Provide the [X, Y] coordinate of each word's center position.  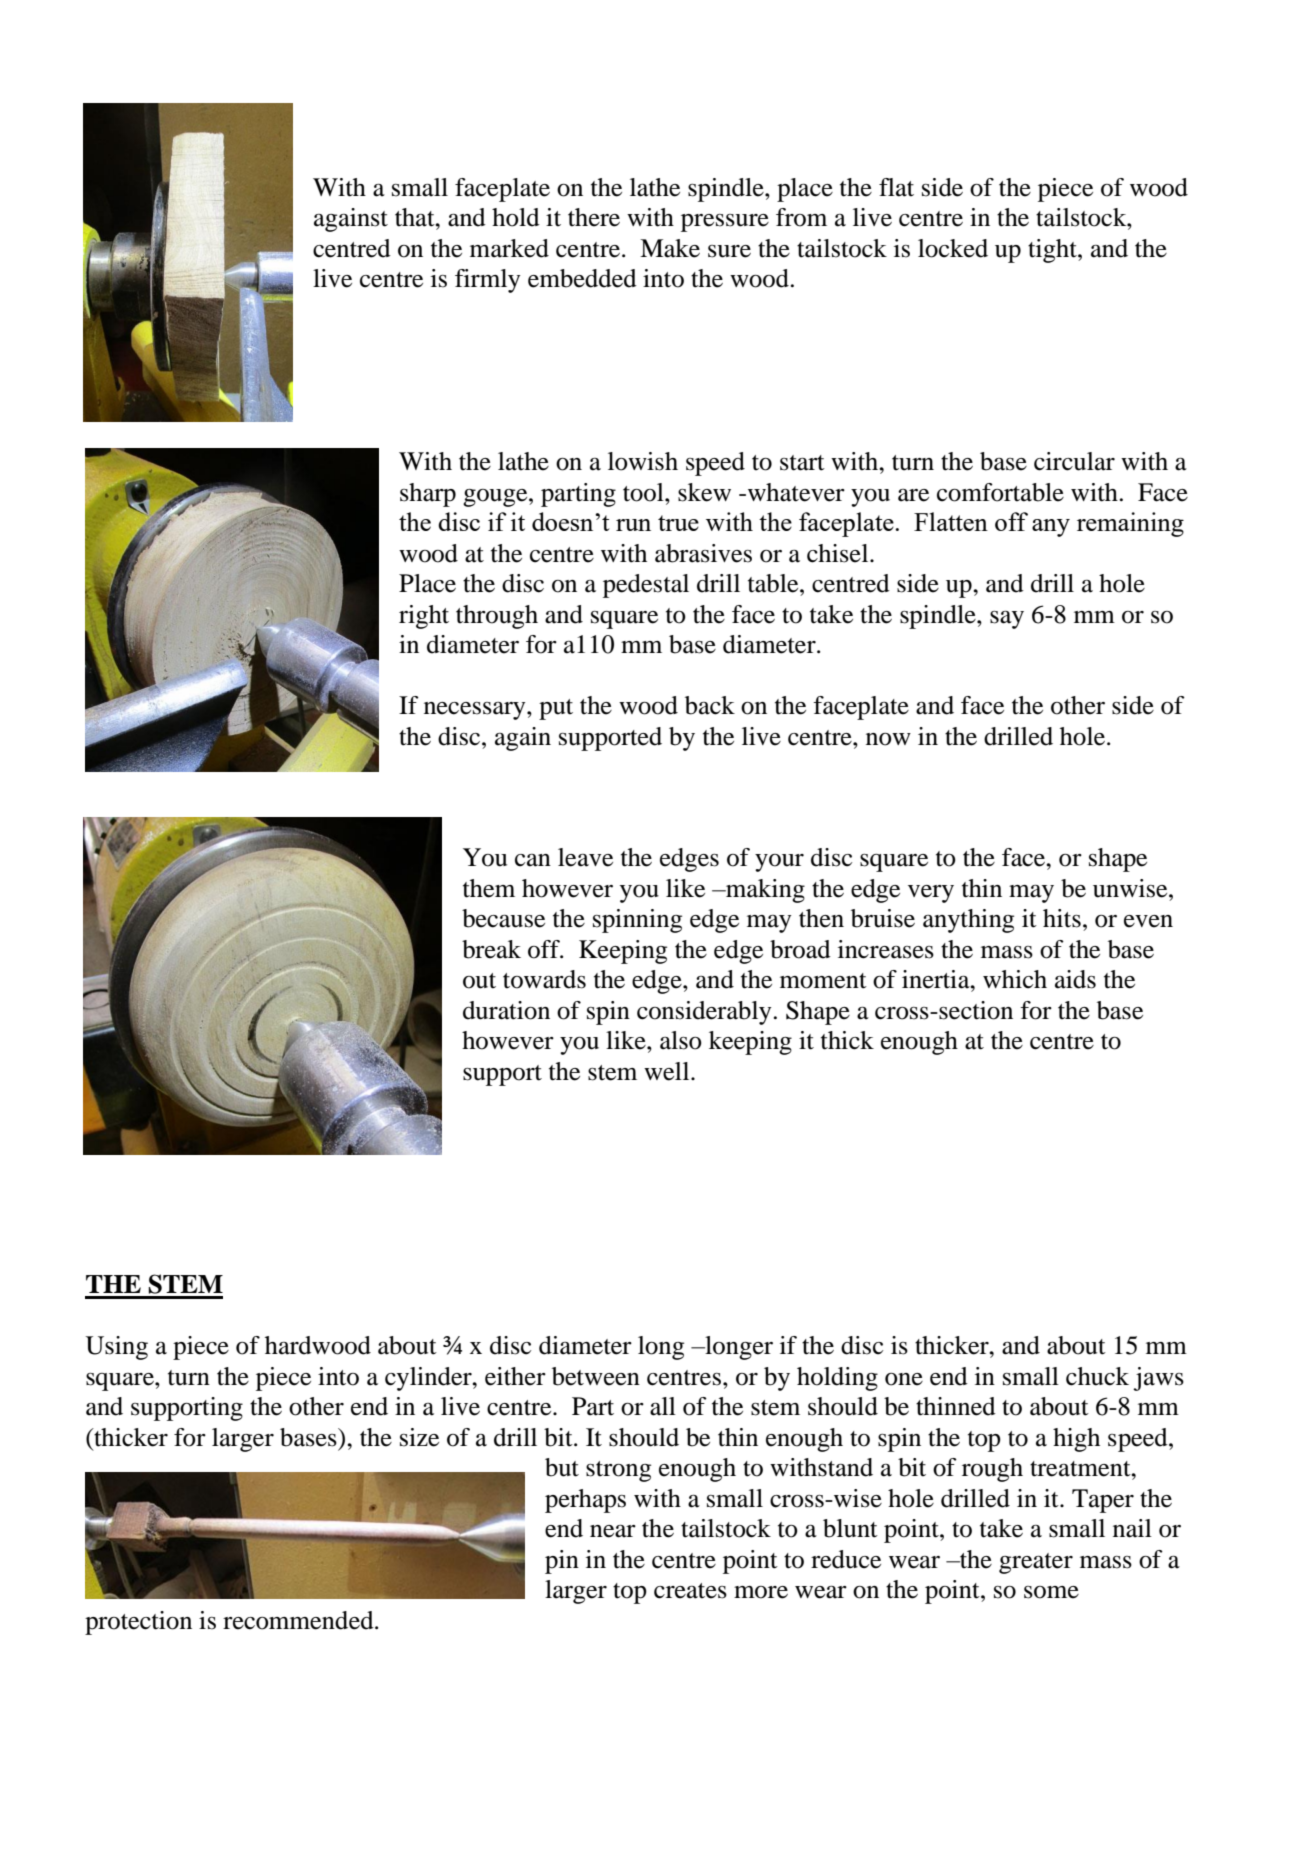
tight [1053, 251]
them [489, 888]
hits [1062, 918]
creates [690, 1591]
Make [670, 248]
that [416, 217]
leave [585, 857]
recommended [299, 1620]
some [1051, 1592]
